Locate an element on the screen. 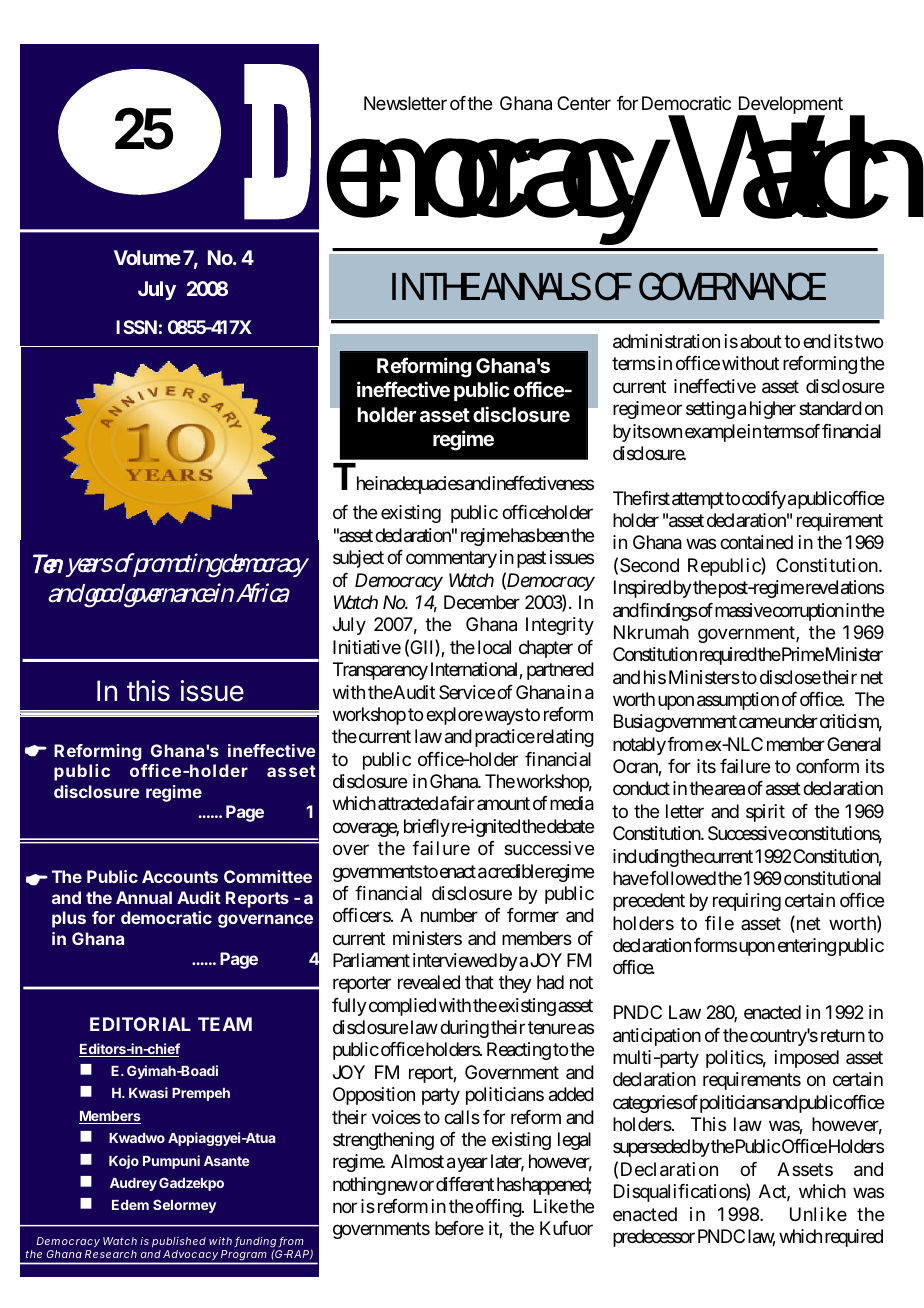 This screenshot has height=1308, width=924. Development is located at coordinates (790, 106).
